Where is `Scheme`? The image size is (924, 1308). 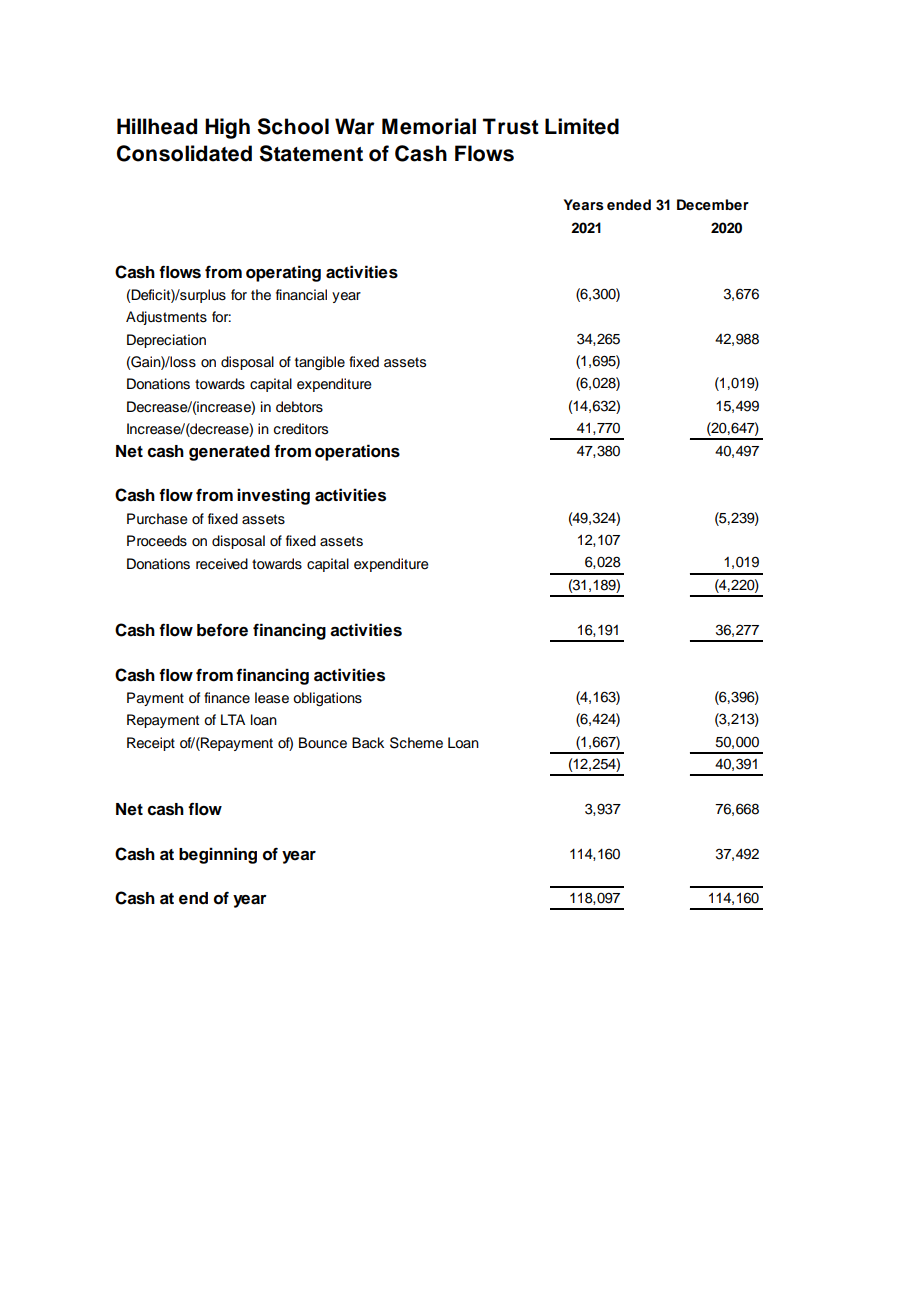 Scheme is located at coordinates (416, 743).
